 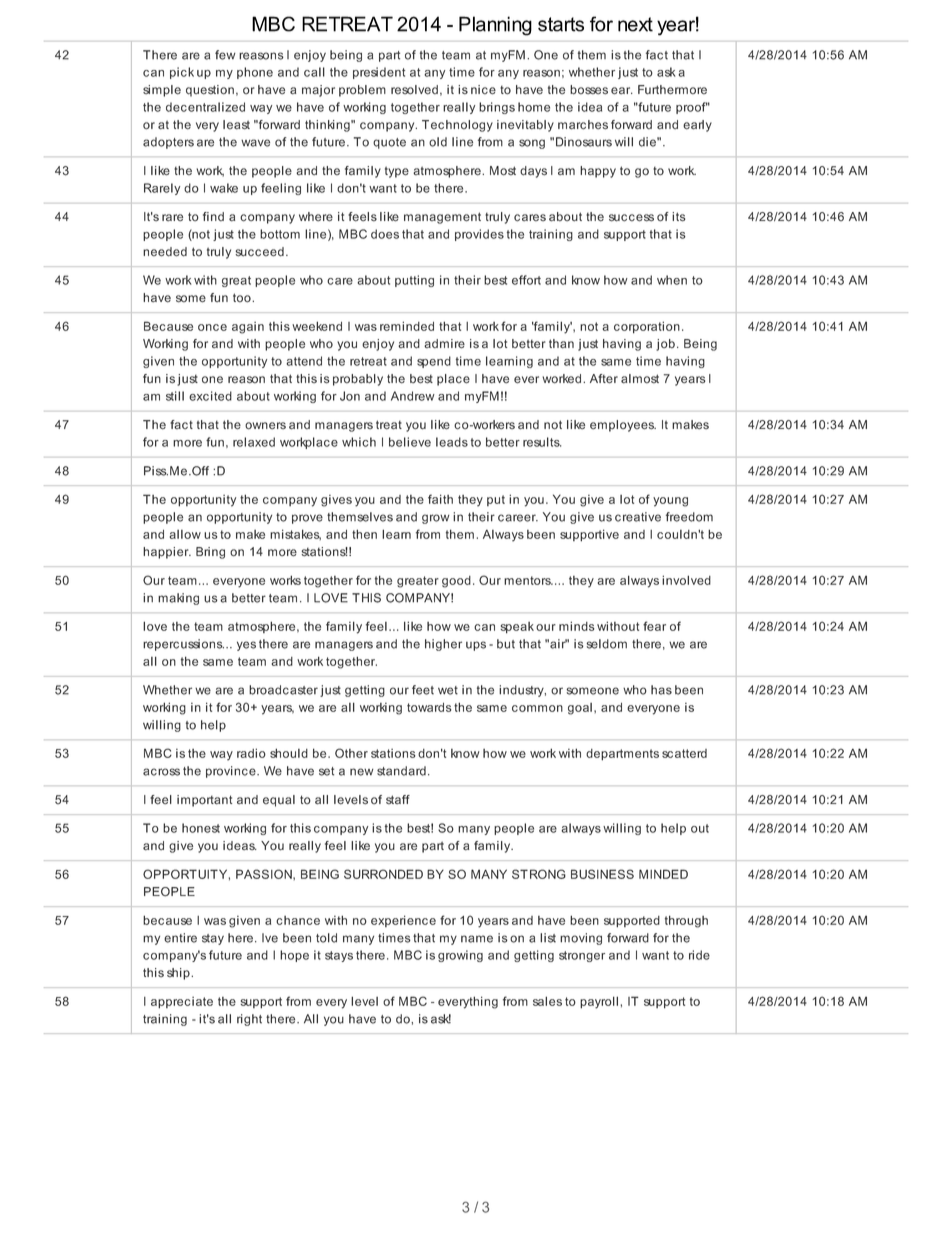 What do you see at coordinates (580, 709) in the screenshot?
I see `goal` at bounding box center [580, 709].
